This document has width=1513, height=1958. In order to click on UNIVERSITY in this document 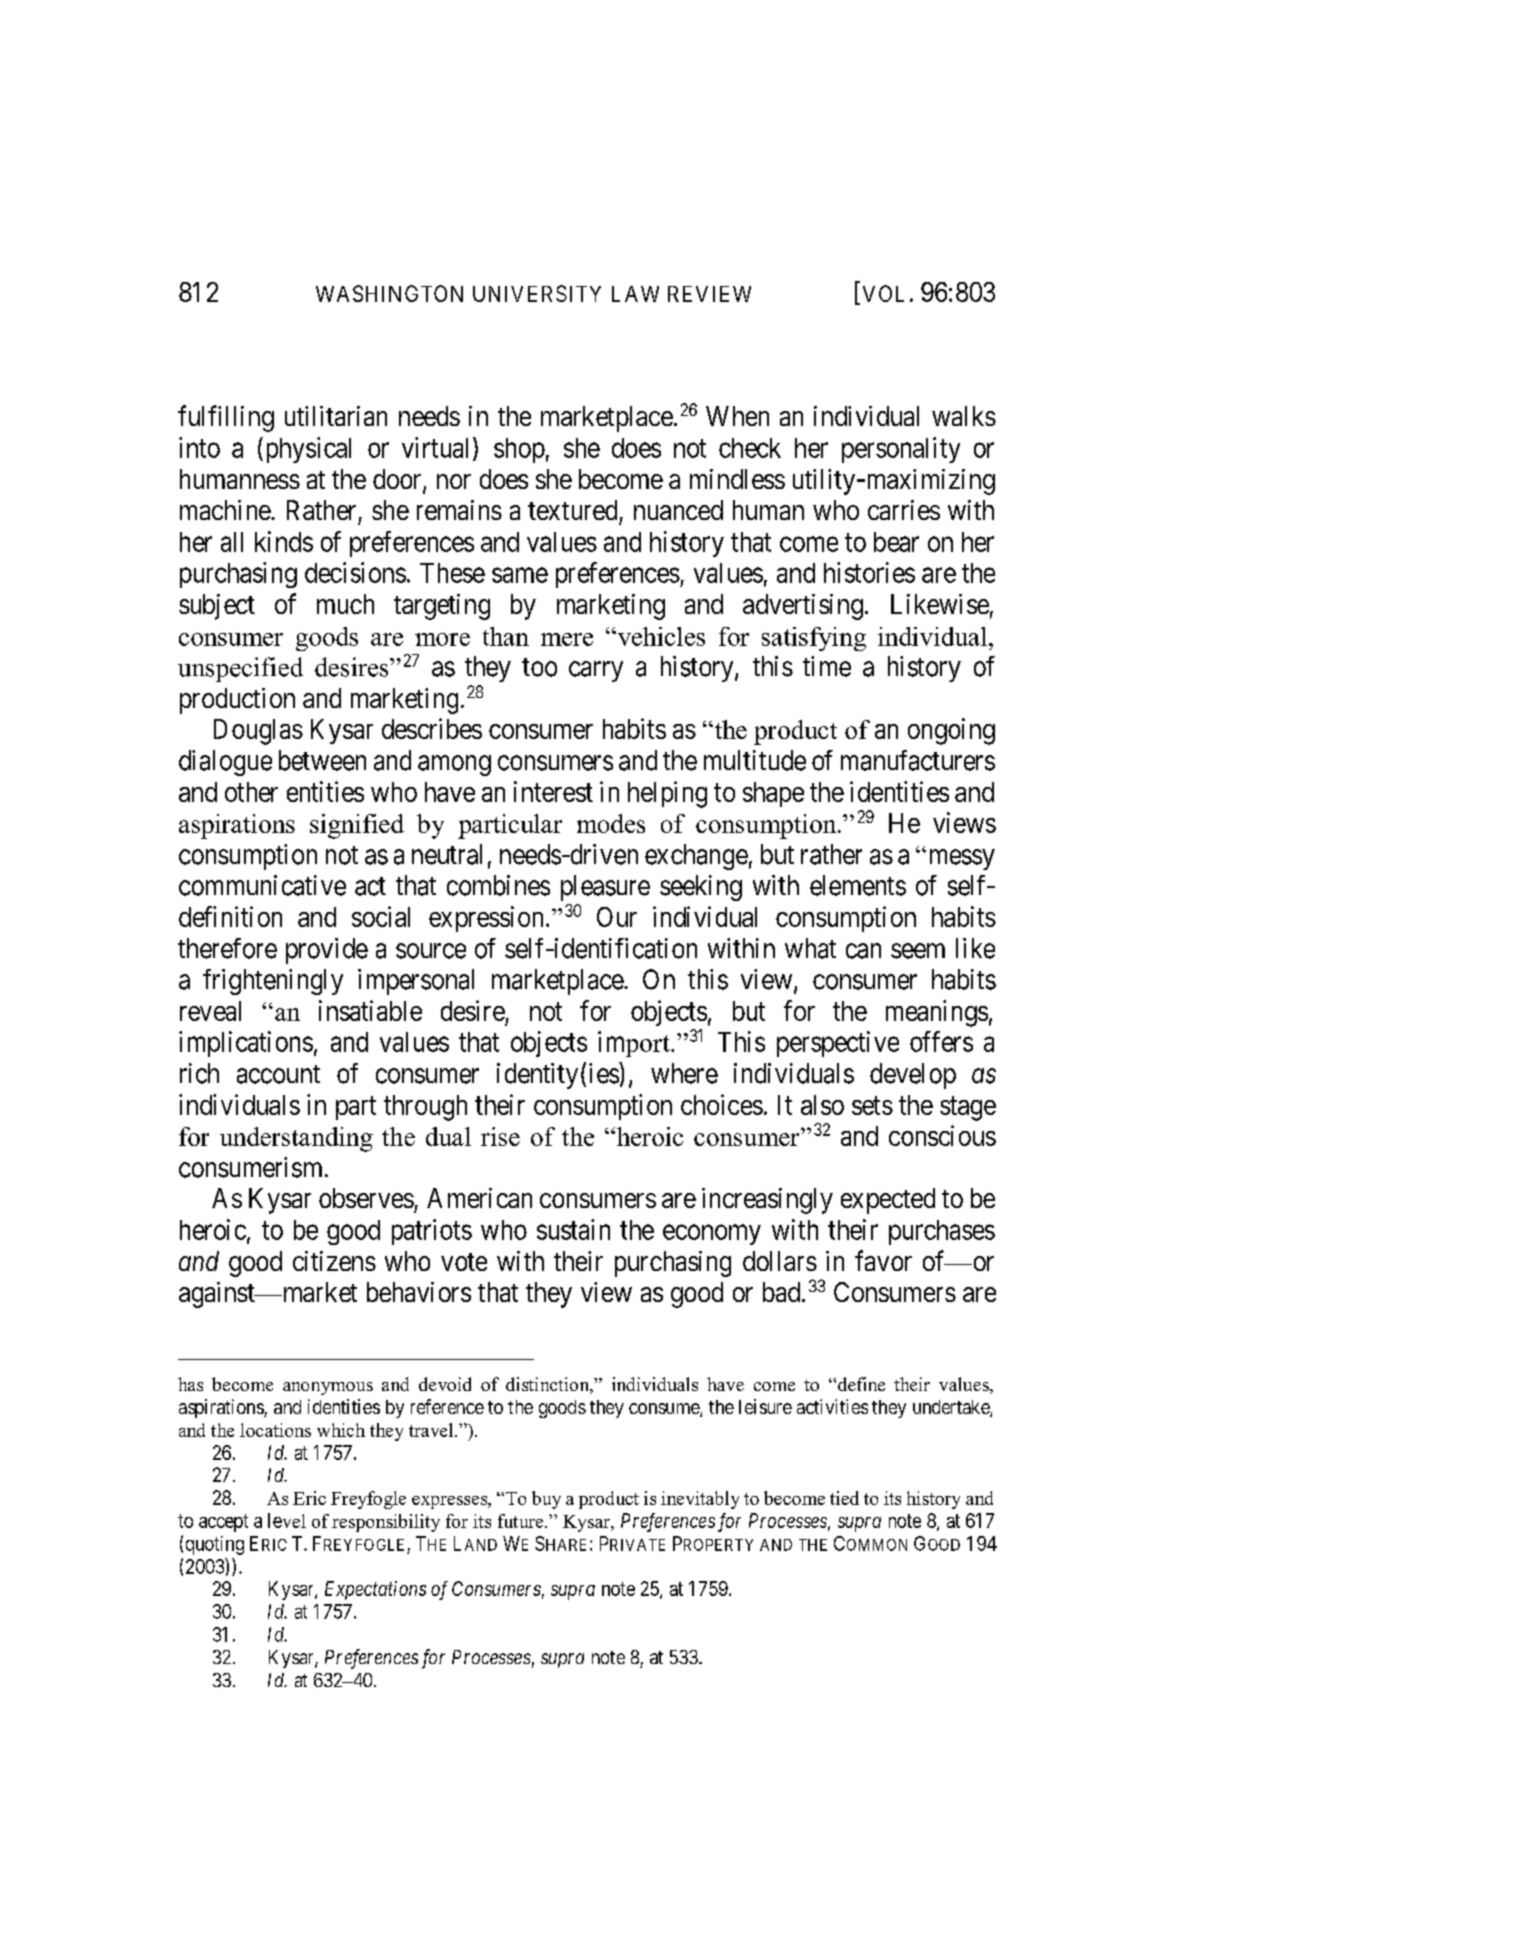, I will do `click(537, 293)`.
